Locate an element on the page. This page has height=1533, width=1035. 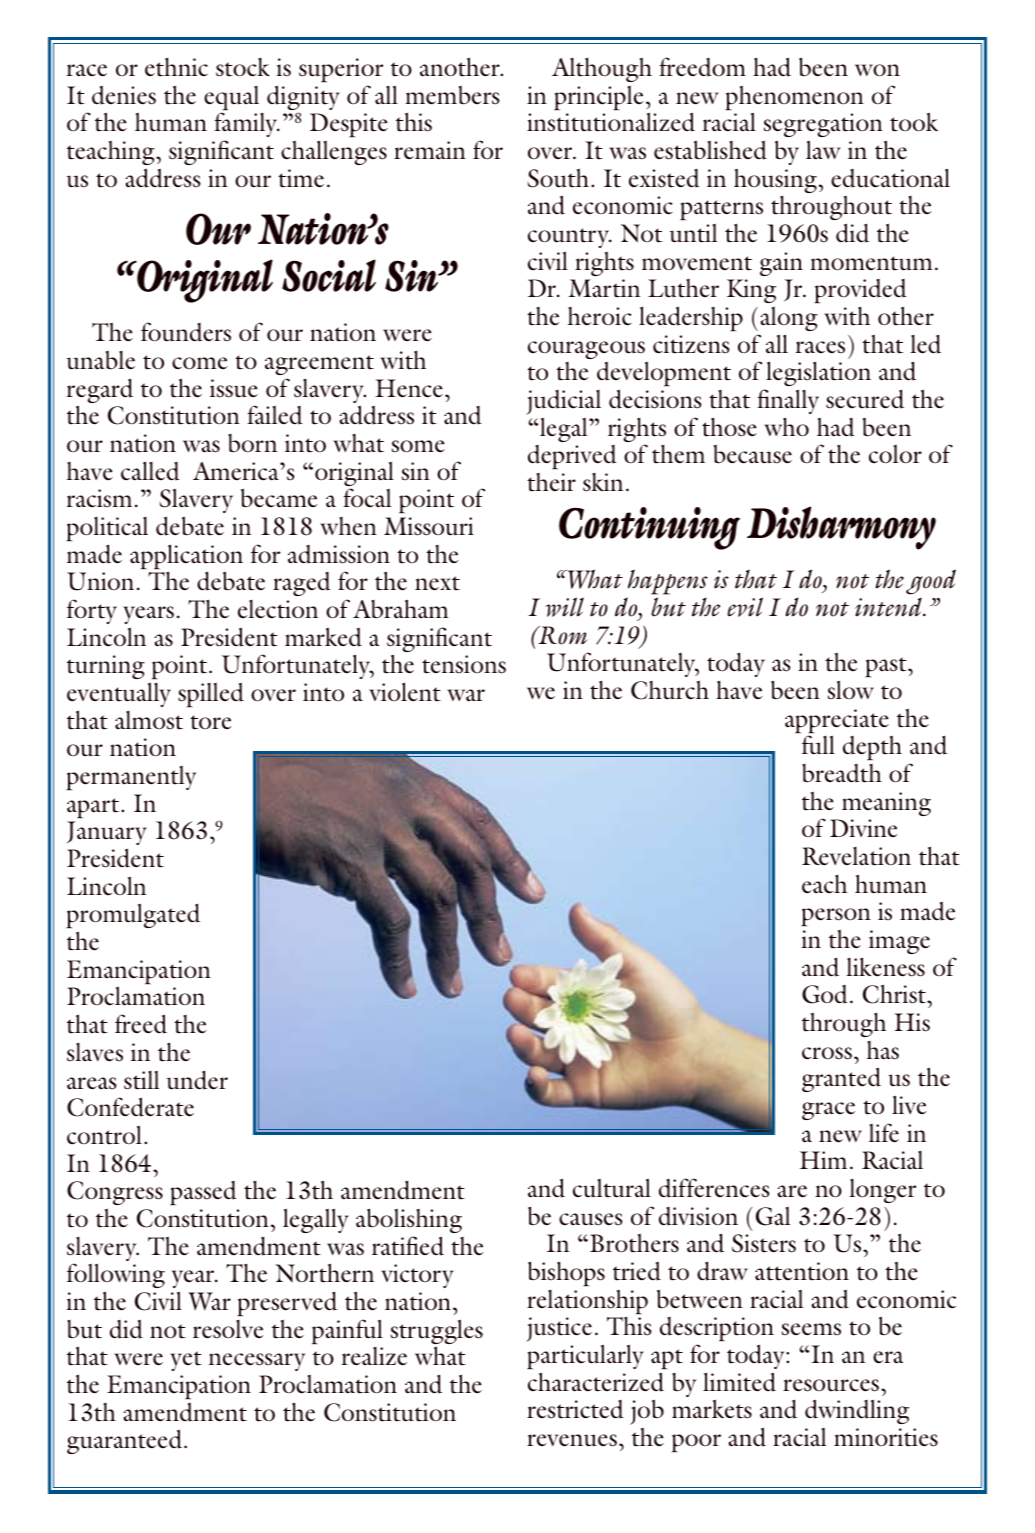
restricted is located at coordinates (575, 1409).
